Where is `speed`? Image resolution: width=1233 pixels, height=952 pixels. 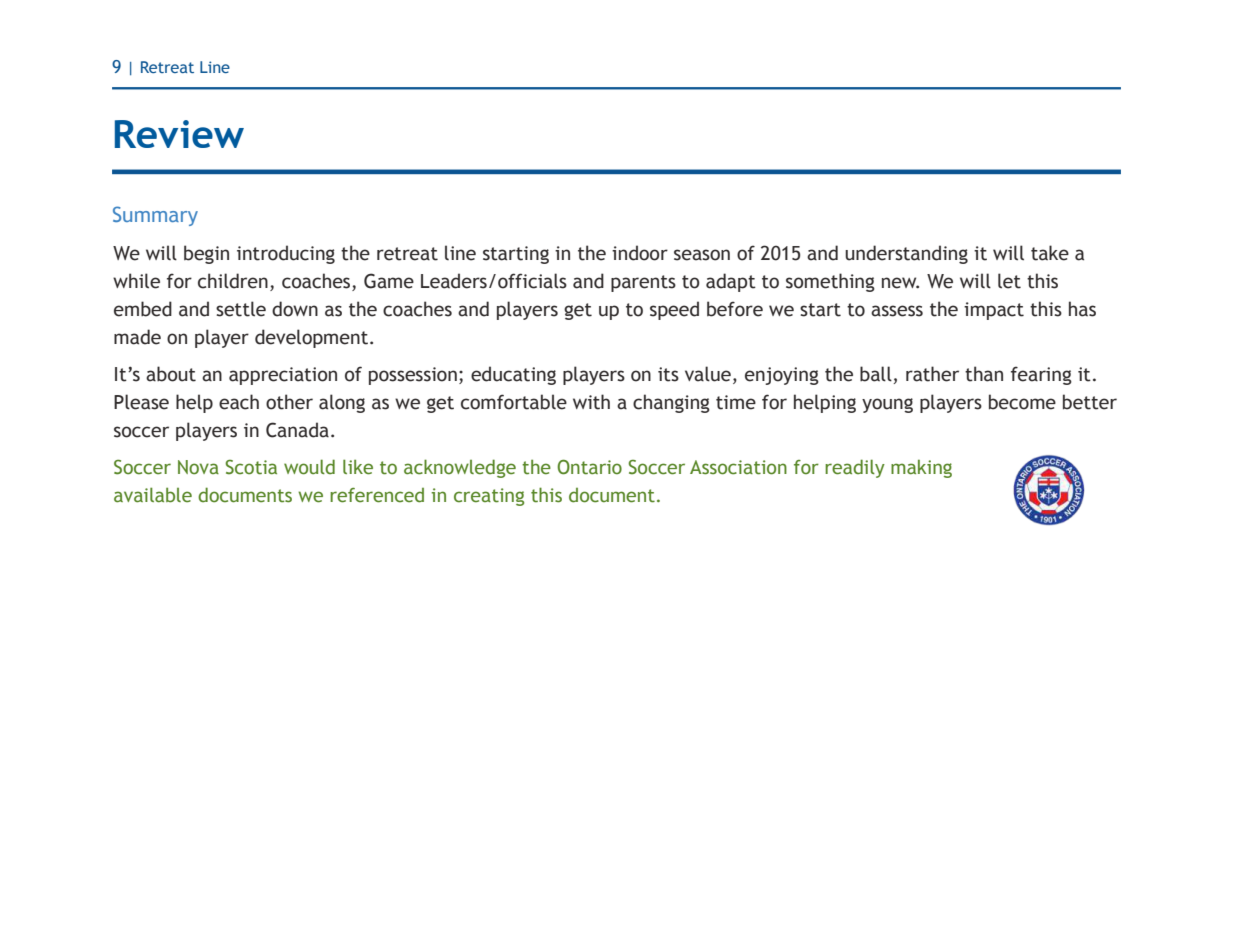 speed is located at coordinates (674, 310).
